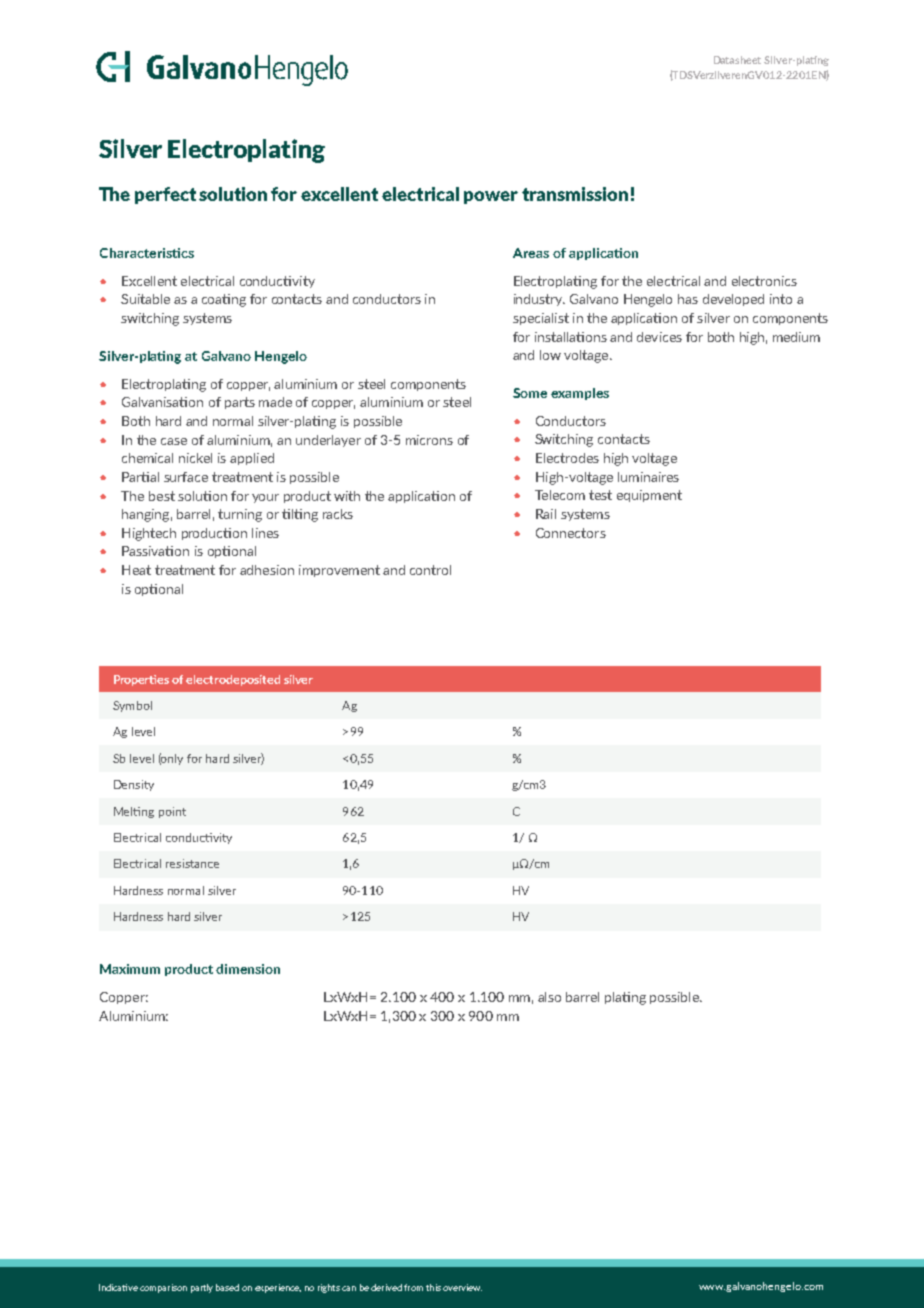  Describe the element at coordinates (429, 440) in the image. I see `microns` at that location.
